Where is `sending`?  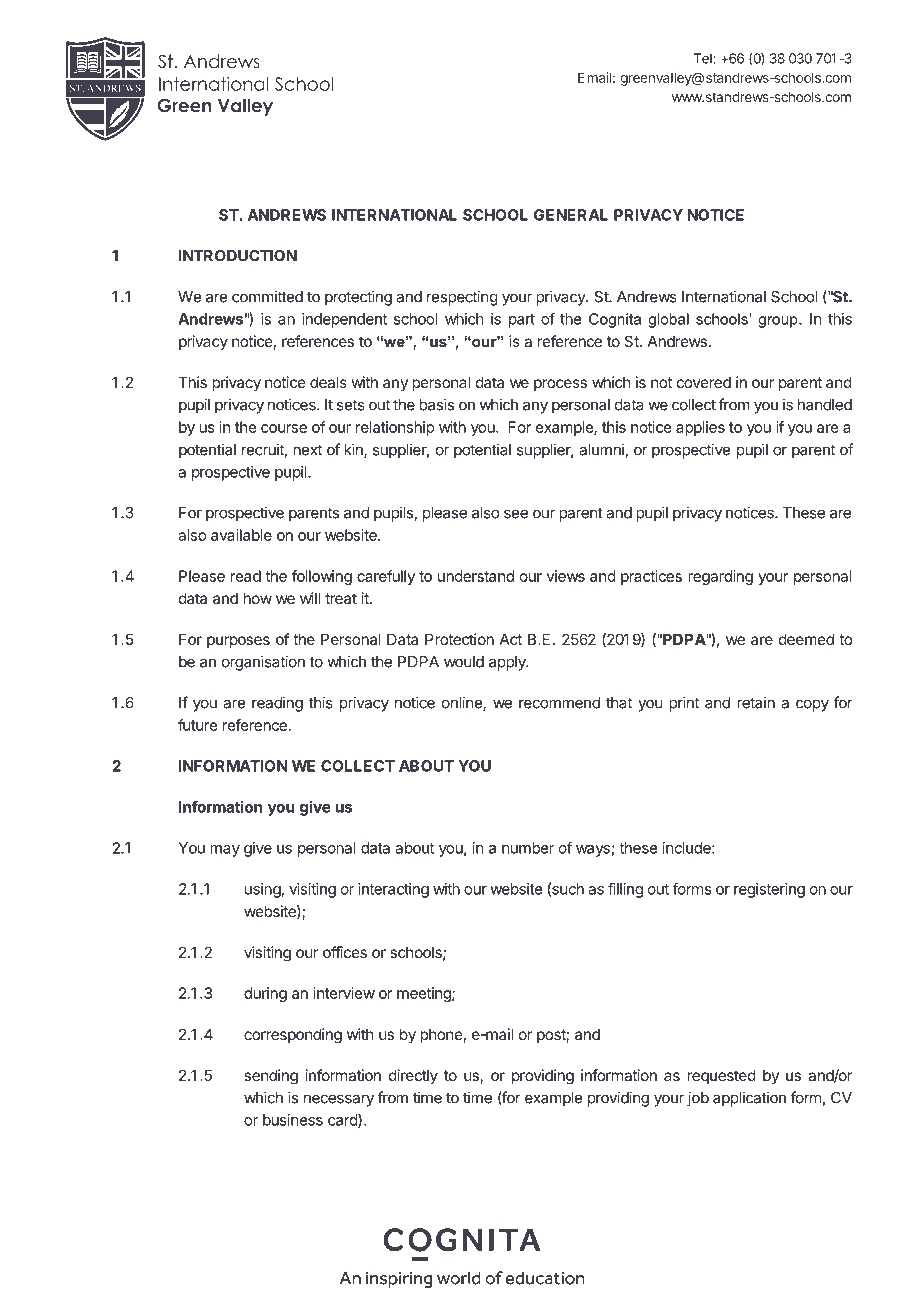
sending is located at coordinates (271, 1077).
